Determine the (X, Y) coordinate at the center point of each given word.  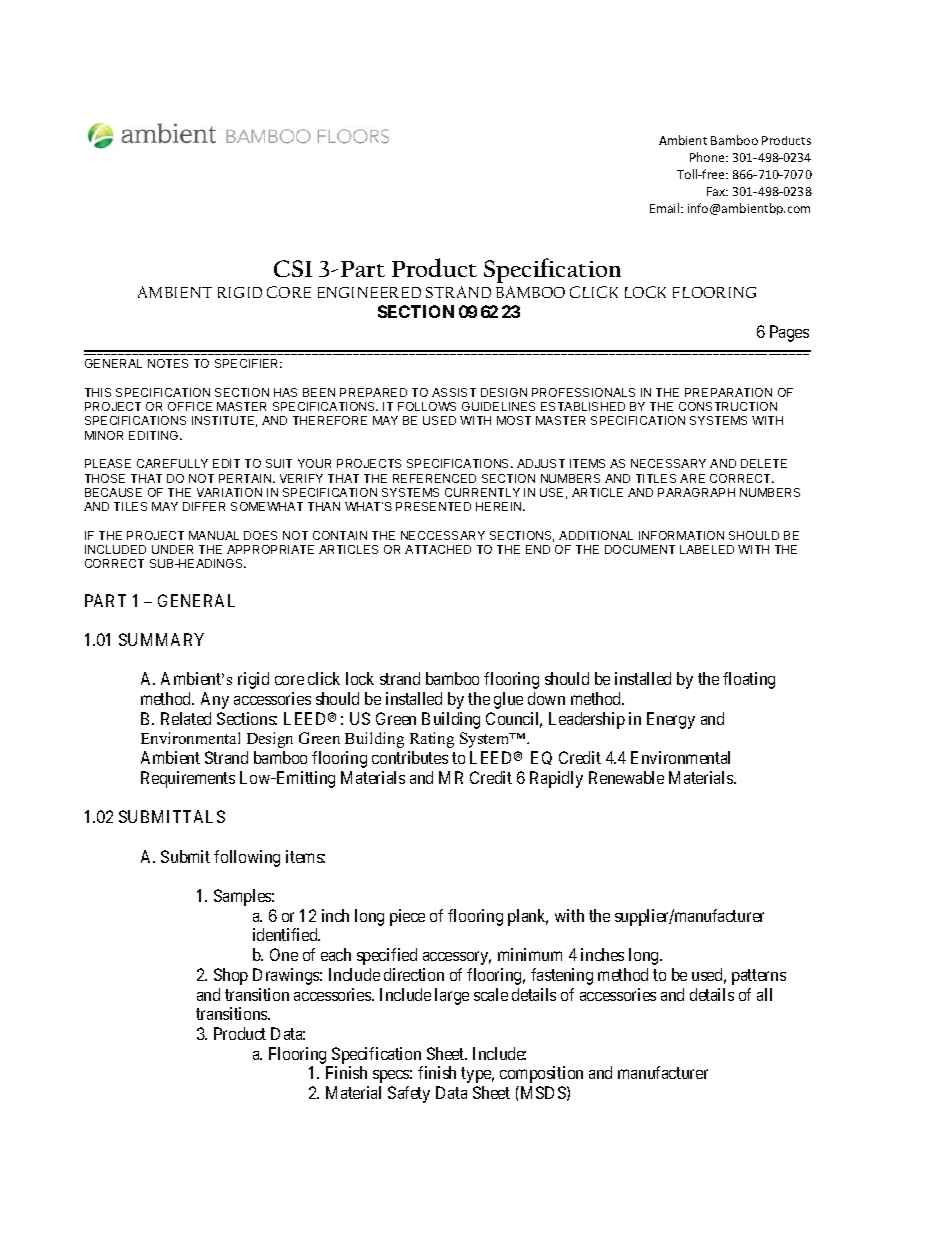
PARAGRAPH (696, 492)
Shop (231, 976)
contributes (410, 757)
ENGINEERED (369, 292)
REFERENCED (434, 478)
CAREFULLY (172, 463)
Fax (717, 191)
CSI (293, 268)
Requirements (188, 779)
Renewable (626, 777)
